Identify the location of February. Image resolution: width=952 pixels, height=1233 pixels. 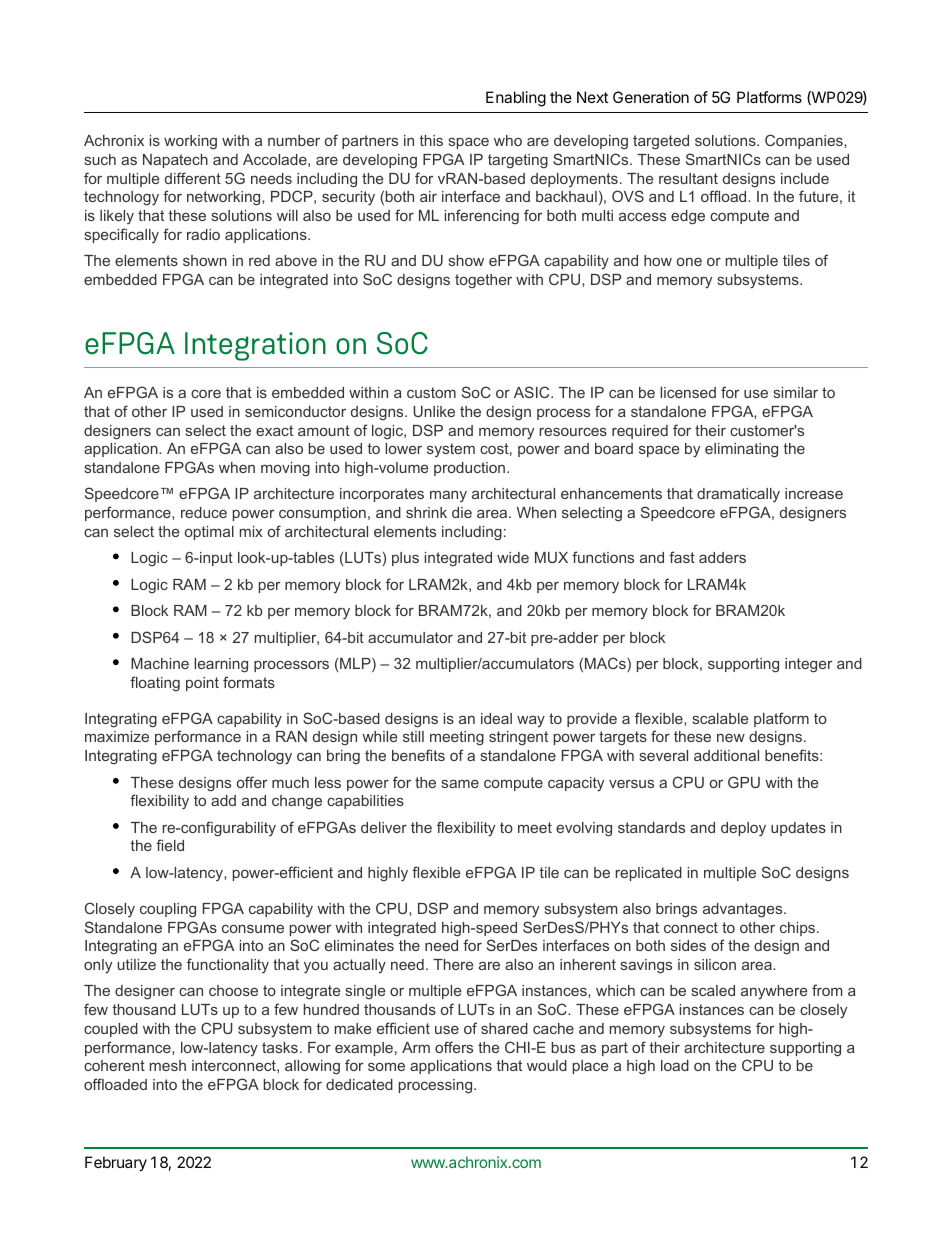
(116, 1164).
